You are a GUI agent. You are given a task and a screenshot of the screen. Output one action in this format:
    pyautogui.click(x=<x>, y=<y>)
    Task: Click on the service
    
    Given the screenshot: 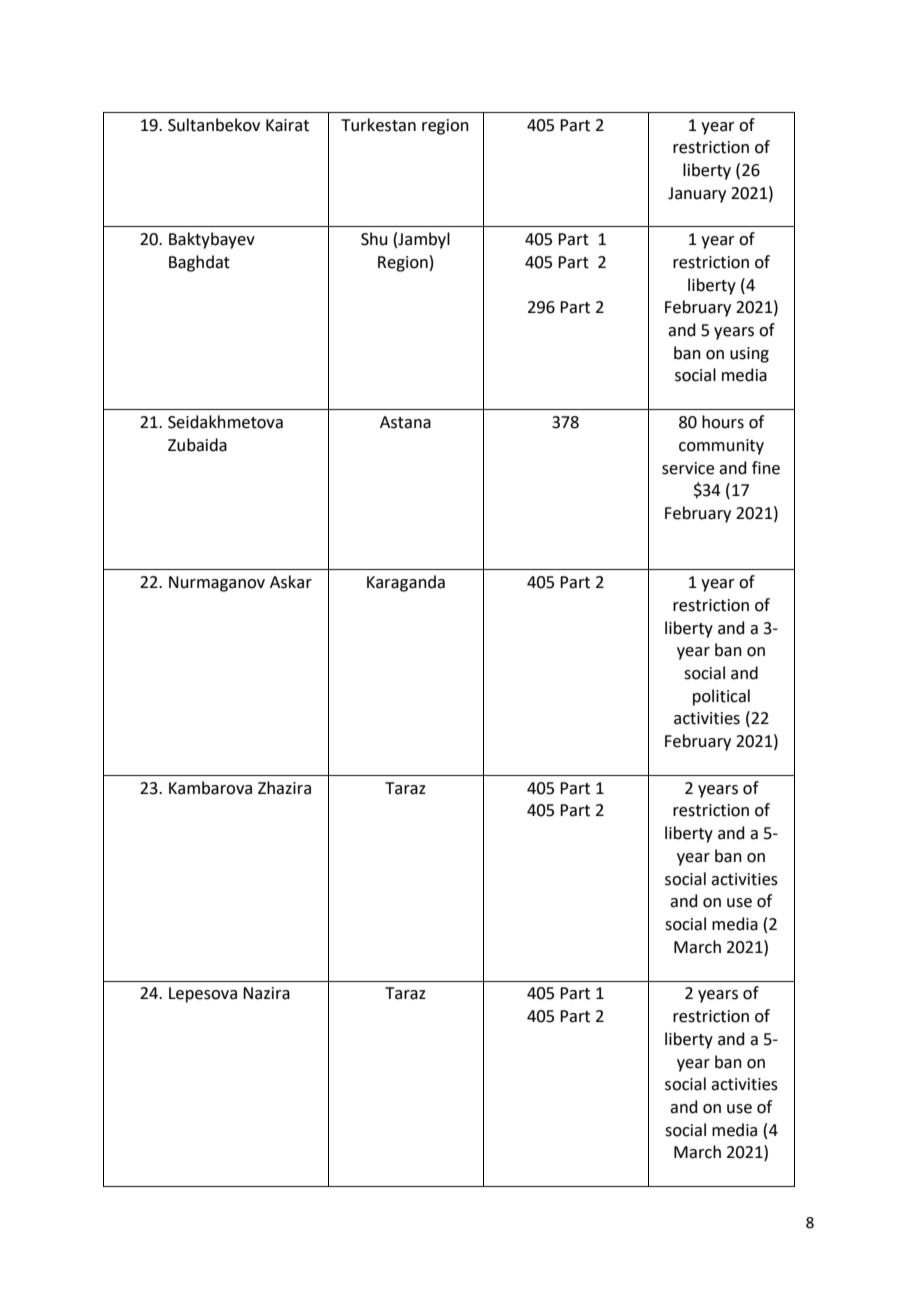 What is the action you would take?
    pyautogui.click(x=688, y=468)
